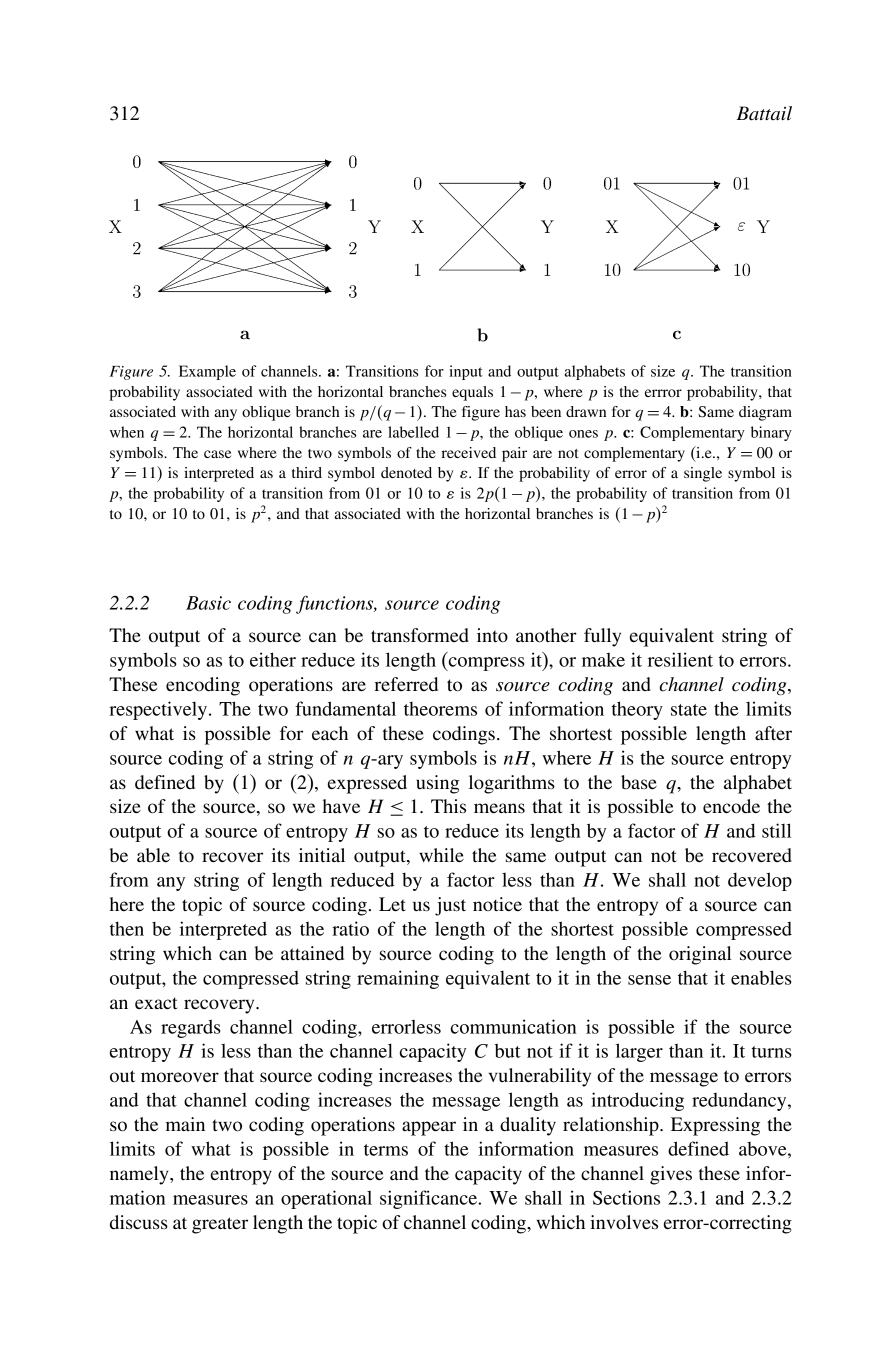 This screenshot has width=896, height=1359. Describe the element at coordinates (680, 659) in the screenshot. I see `resilient` at that location.
